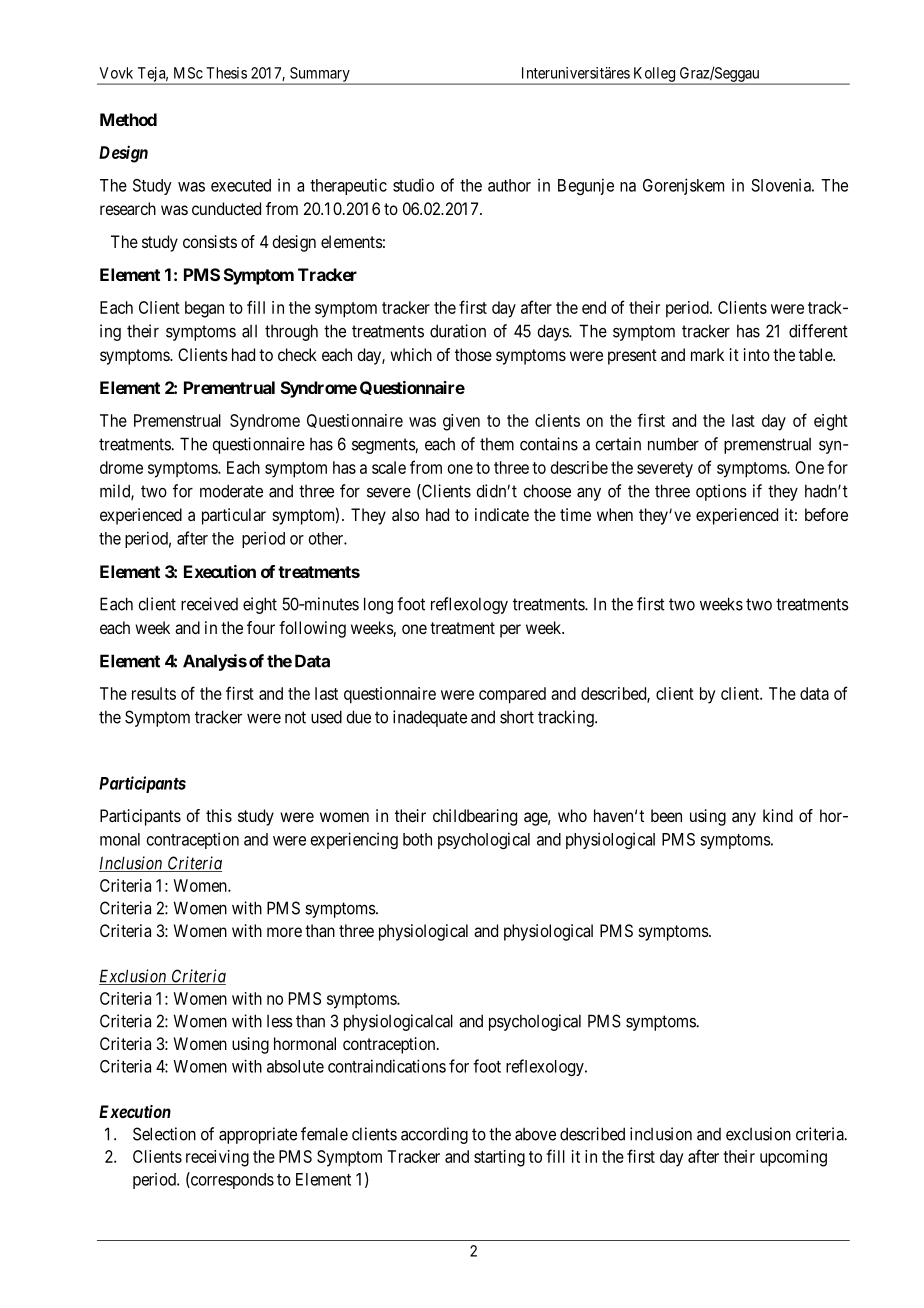 The width and height of the image is (924, 1308). Describe the element at coordinates (209, 604) in the image. I see `received` at that location.
